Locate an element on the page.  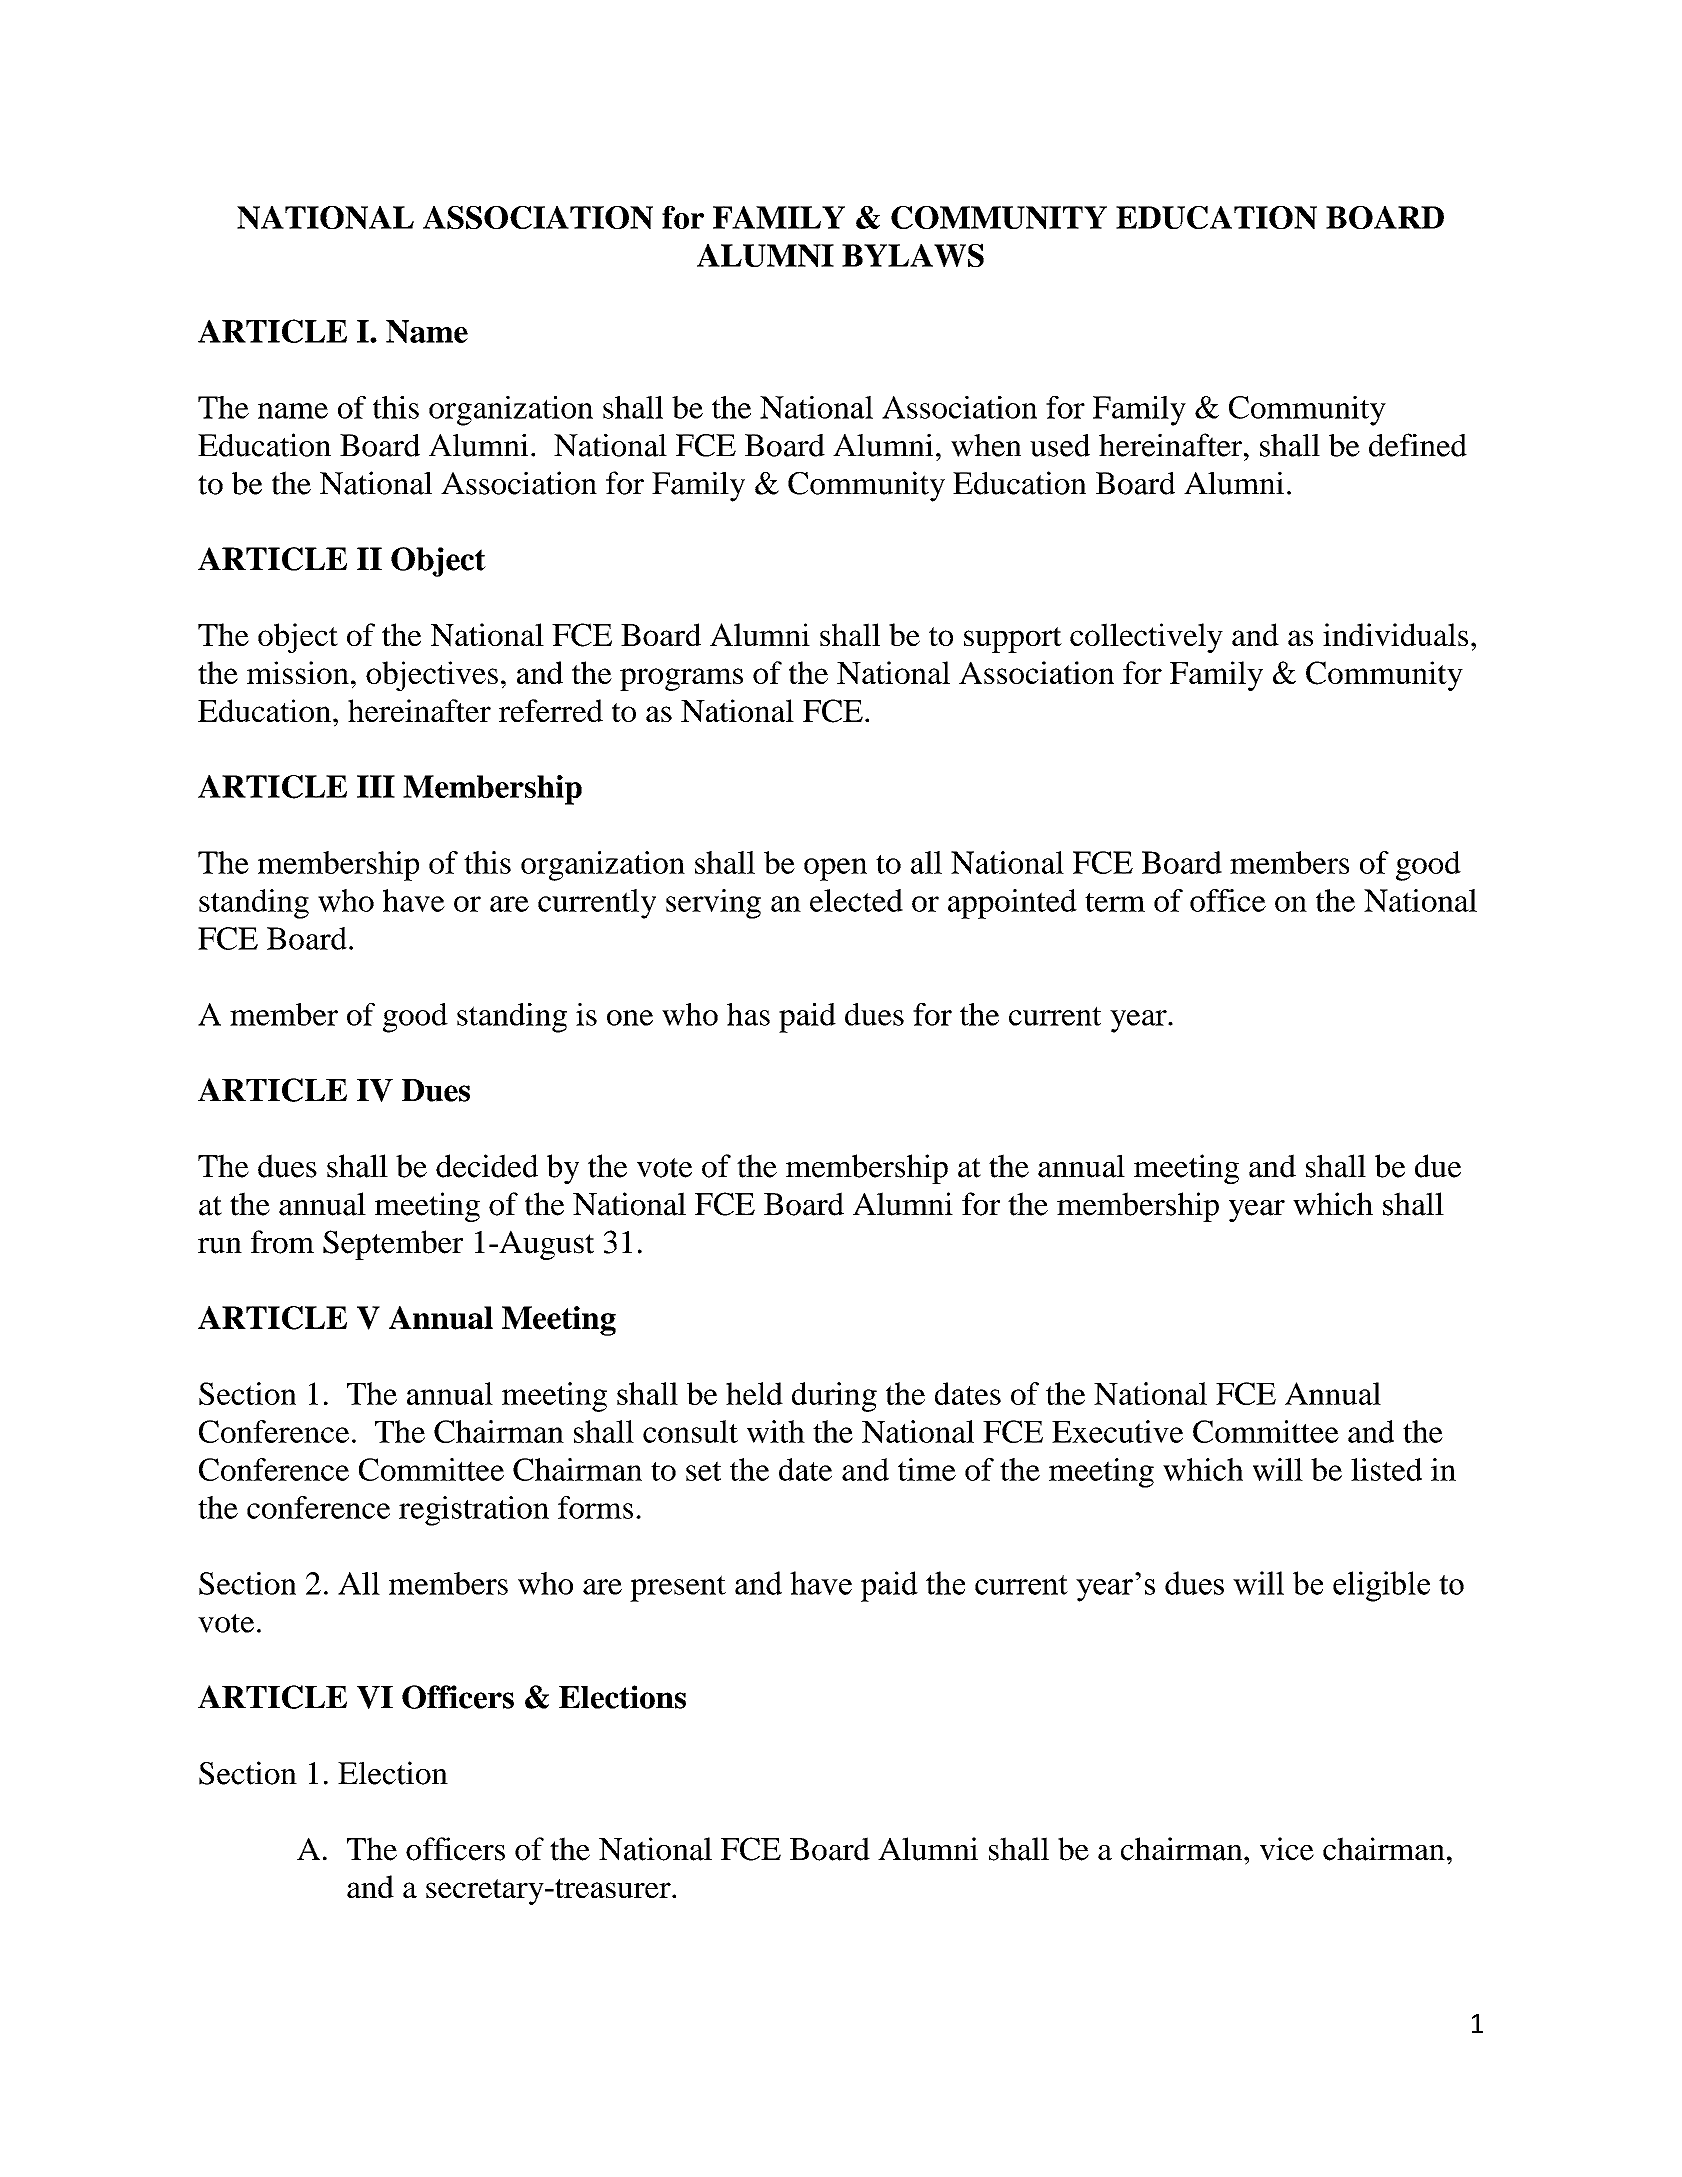
present is located at coordinates (678, 1588).
